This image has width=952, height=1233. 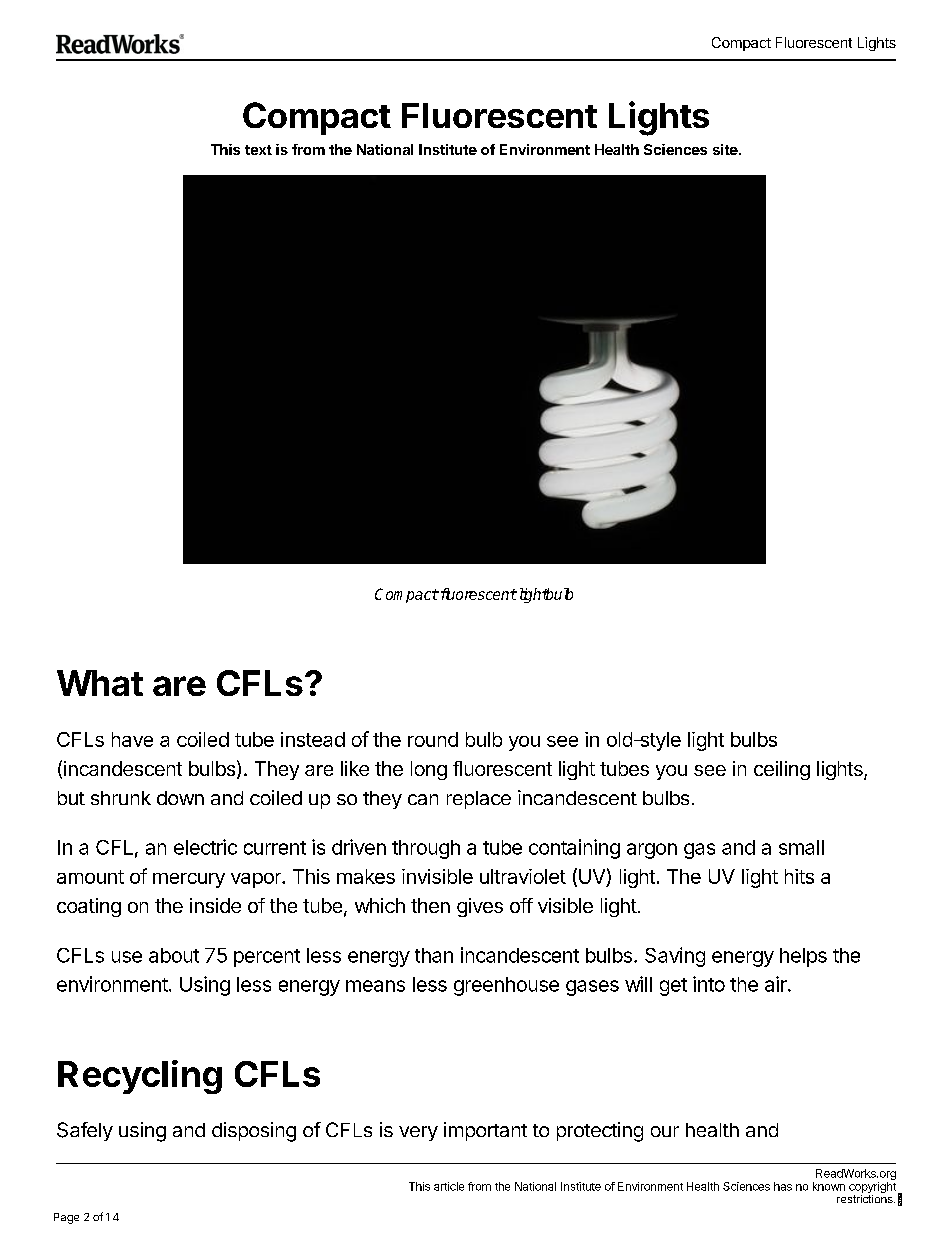 I want to click on site, so click(x=726, y=149).
